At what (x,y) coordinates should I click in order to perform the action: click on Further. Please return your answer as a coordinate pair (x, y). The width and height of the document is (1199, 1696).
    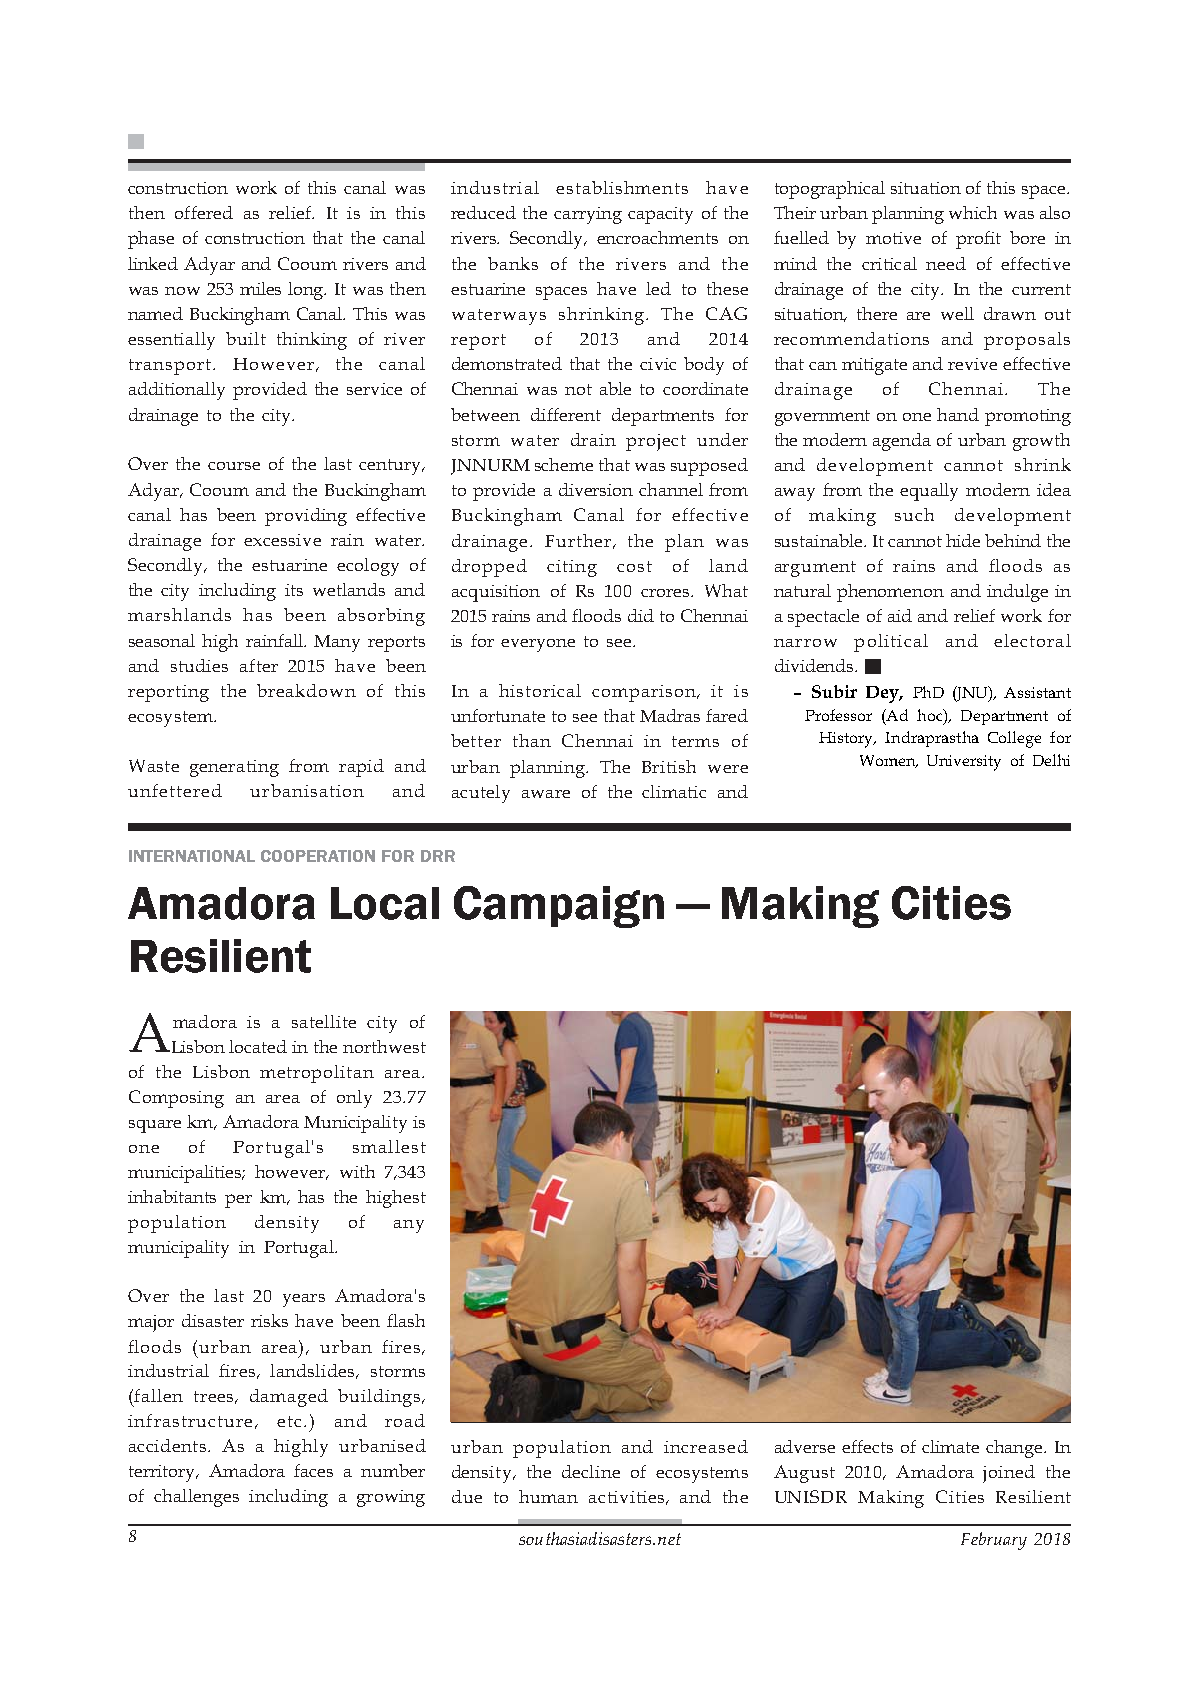
    Looking at the image, I should click on (578, 540).
